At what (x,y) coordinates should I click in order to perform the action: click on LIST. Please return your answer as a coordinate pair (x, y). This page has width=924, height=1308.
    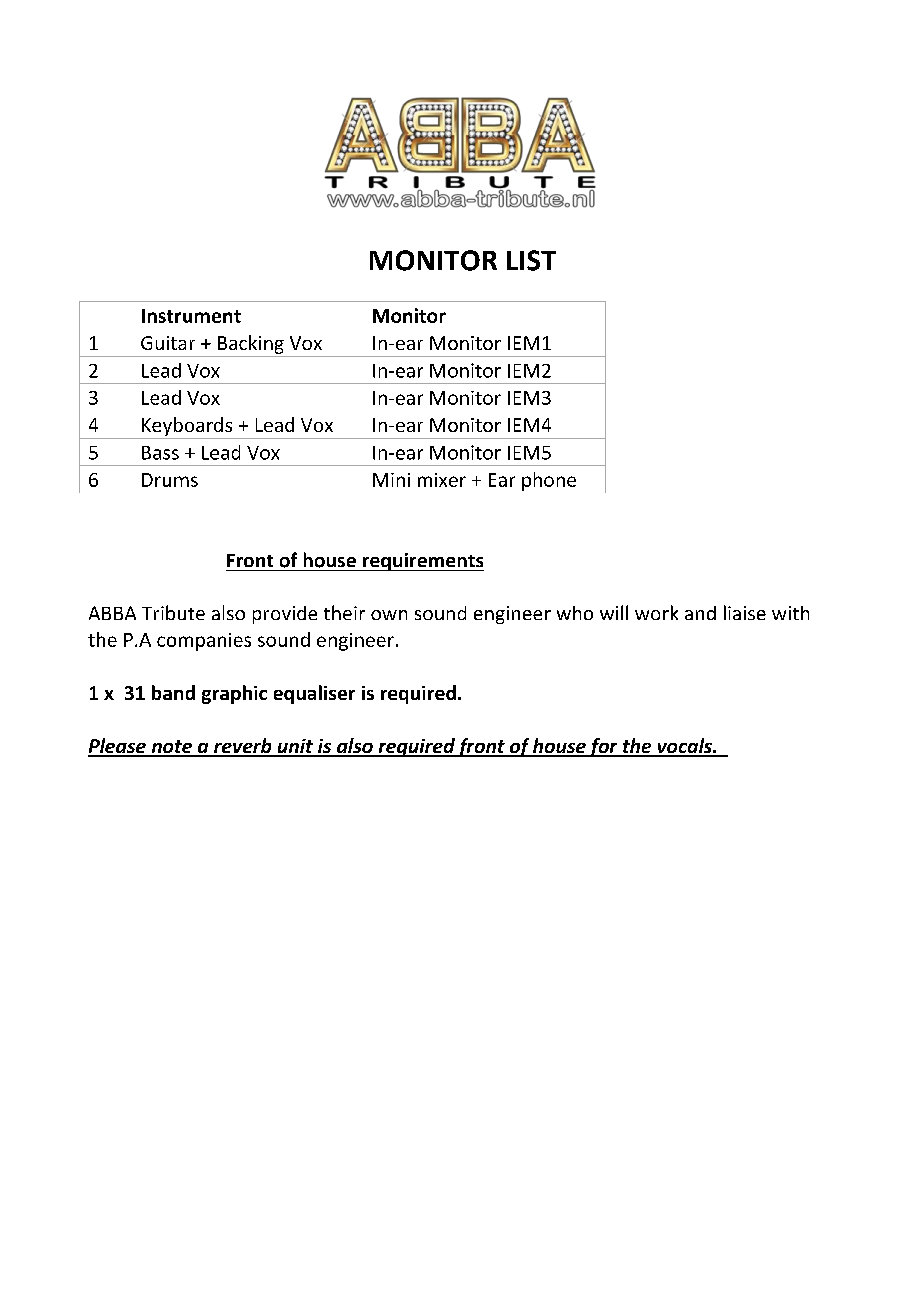
    Looking at the image, I should click on (531, 260).
